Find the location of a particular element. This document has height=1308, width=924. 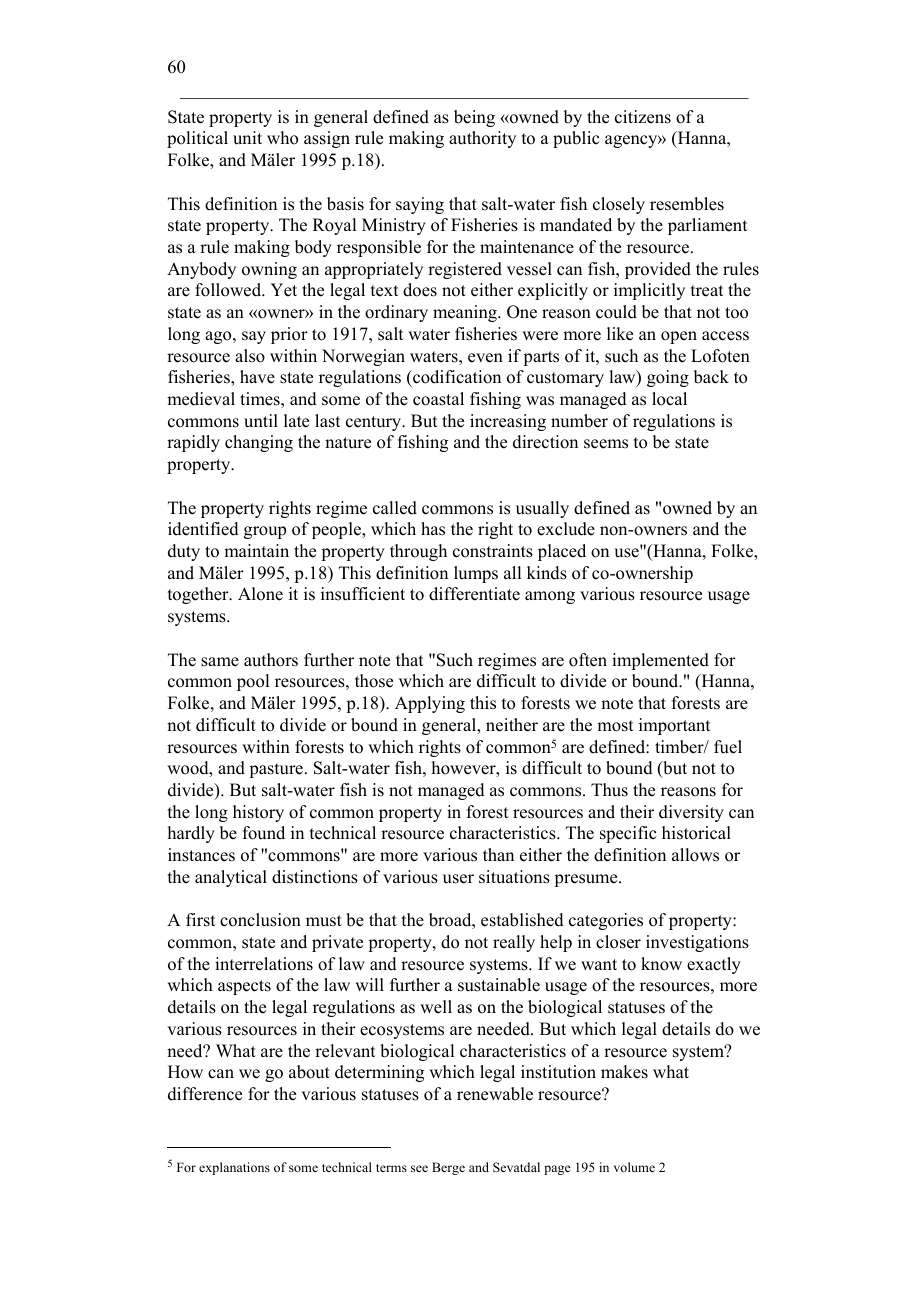

implemented is located at coordinates (660, 661).
